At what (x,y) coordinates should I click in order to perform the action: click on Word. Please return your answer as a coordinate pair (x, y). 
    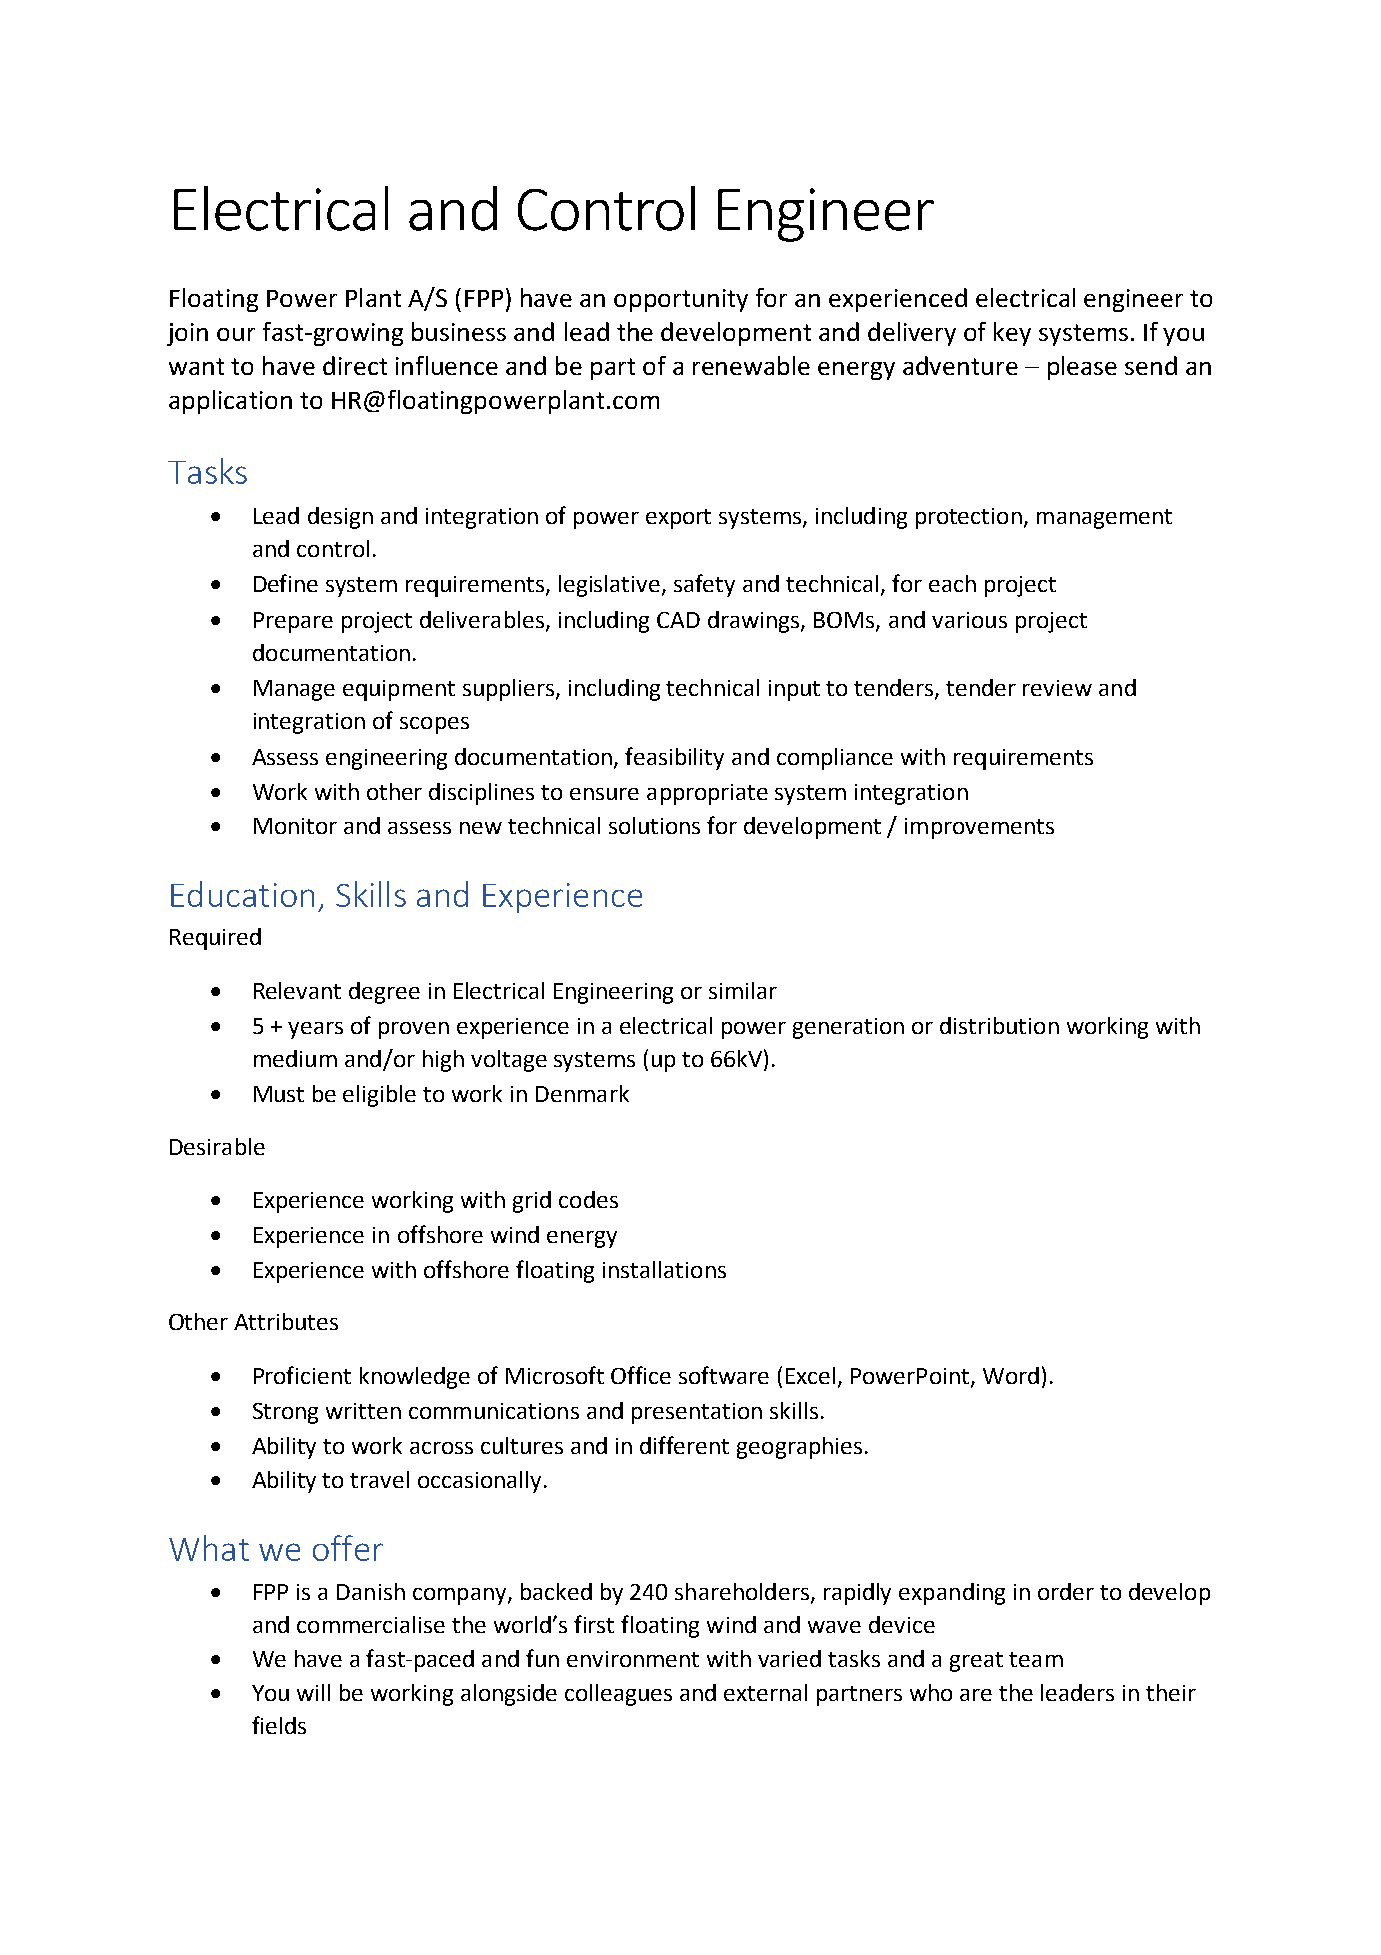
    Looking at the image, I should click on (1011, 1375).
